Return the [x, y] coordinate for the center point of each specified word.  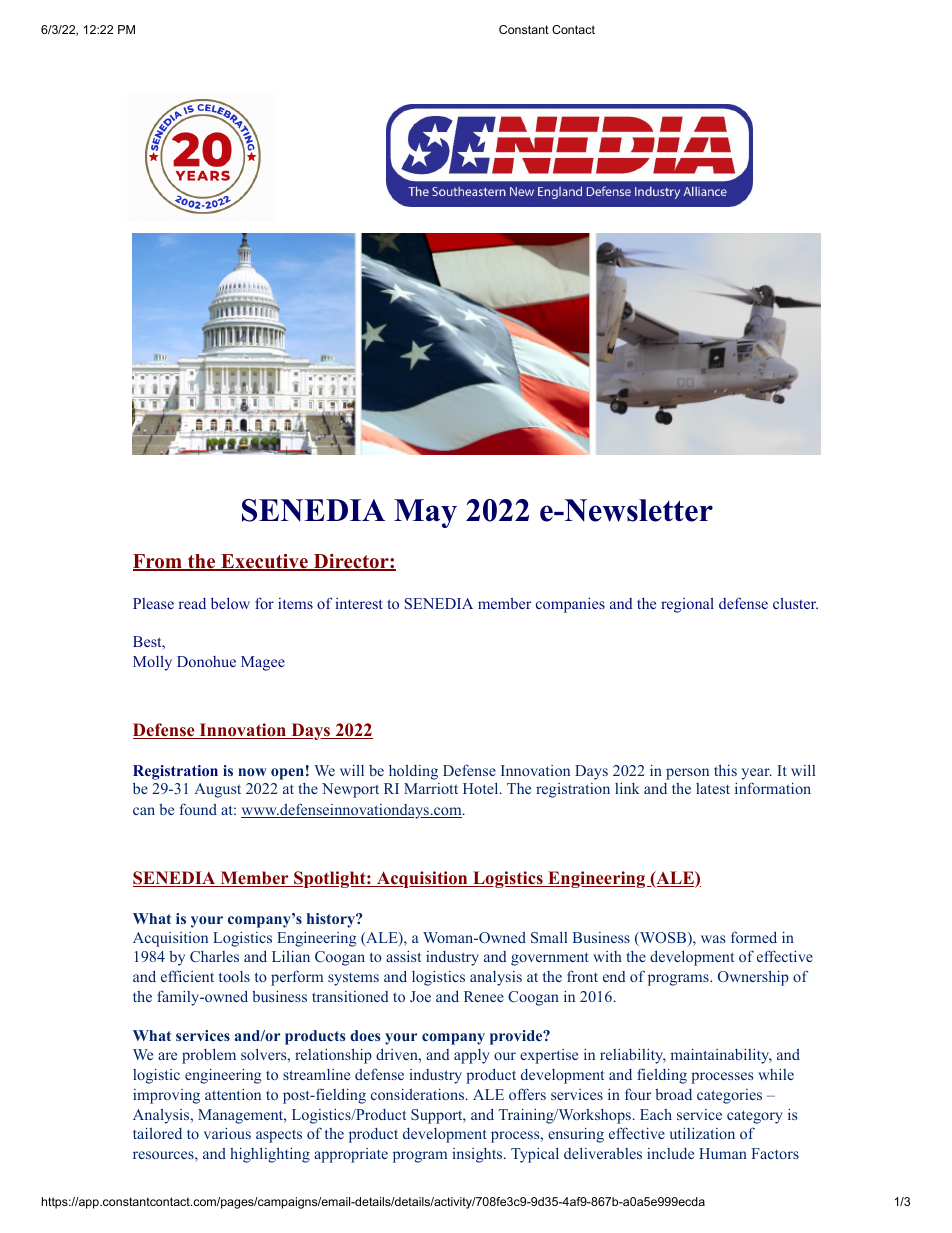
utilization [702, 1133]
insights [477, 1155]
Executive [264, 562]
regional [687, 605]
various [227, 1133]
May [425, 513]
